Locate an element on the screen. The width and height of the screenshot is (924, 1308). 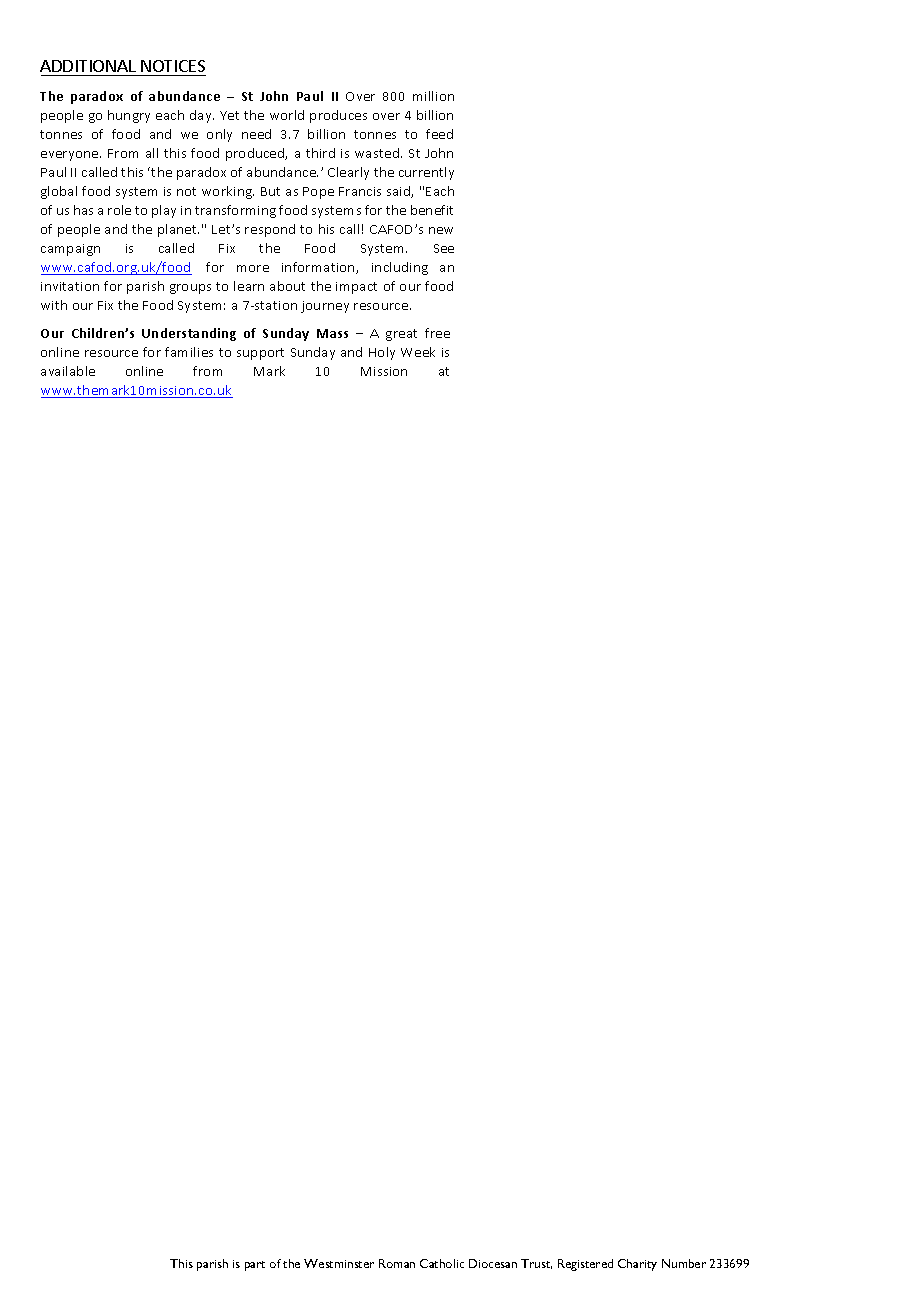
feed is located at coordinates (439, 134).
